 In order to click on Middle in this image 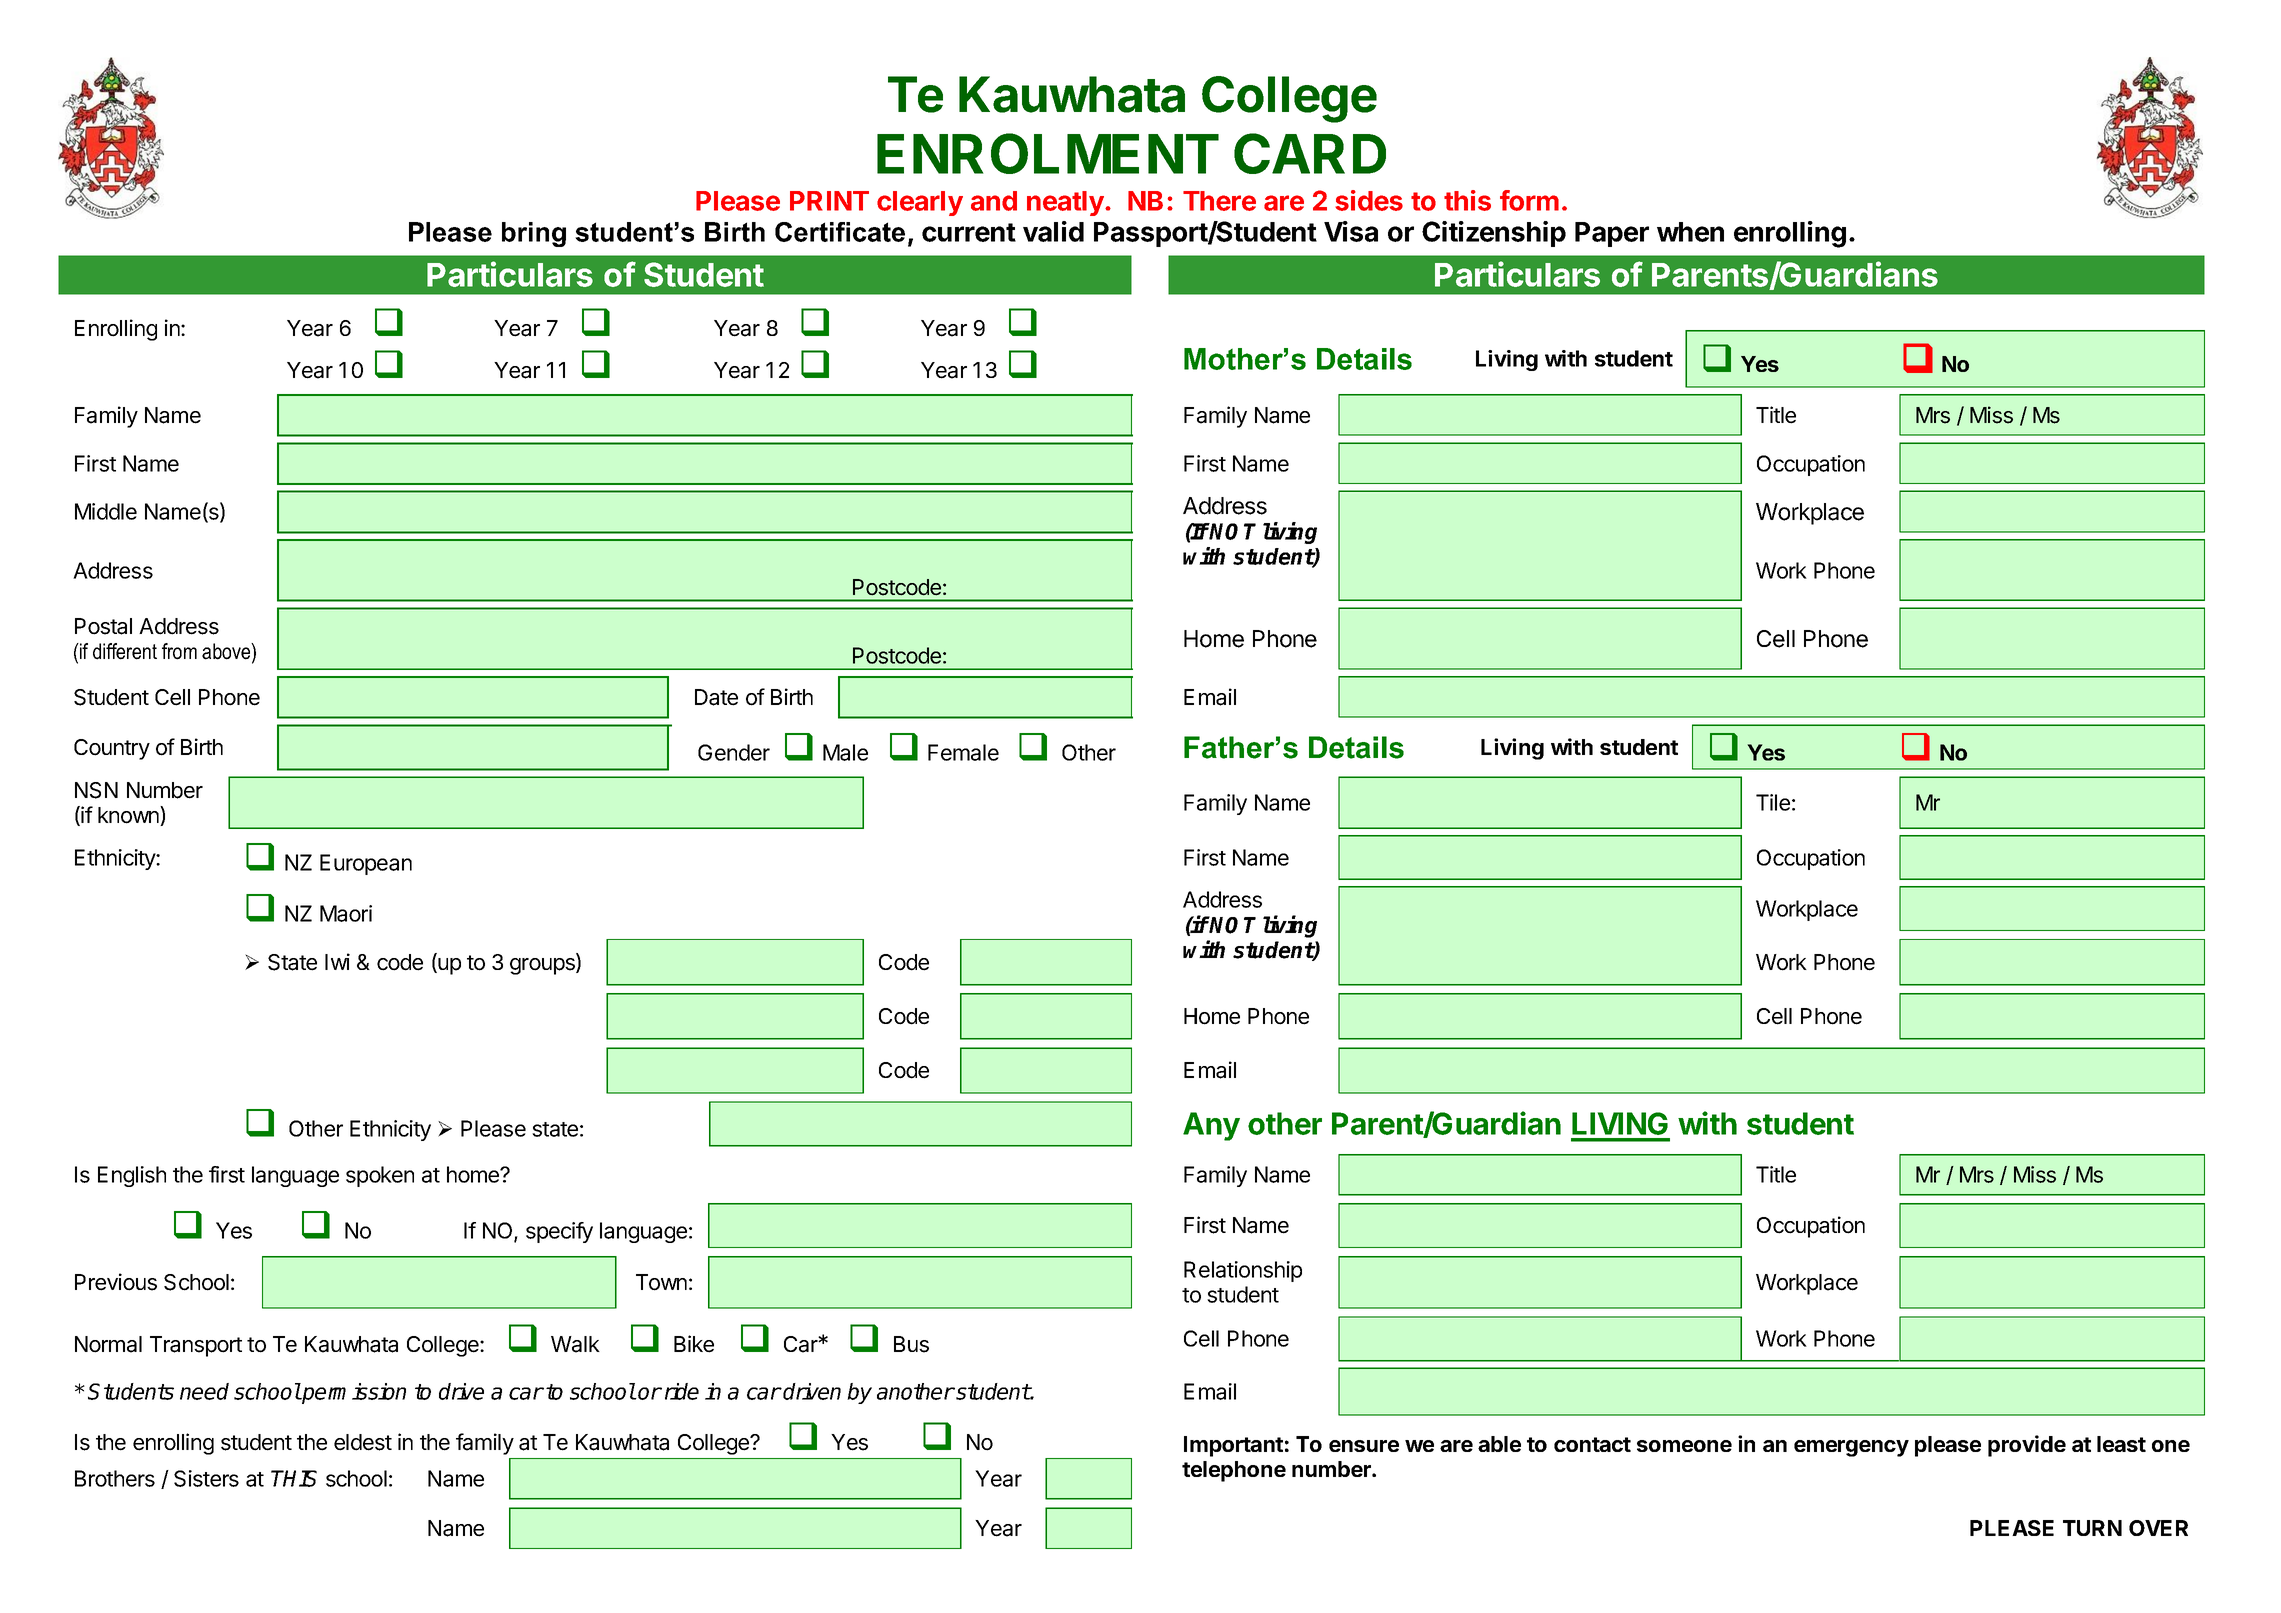, I will do `click(106, 511)`.
